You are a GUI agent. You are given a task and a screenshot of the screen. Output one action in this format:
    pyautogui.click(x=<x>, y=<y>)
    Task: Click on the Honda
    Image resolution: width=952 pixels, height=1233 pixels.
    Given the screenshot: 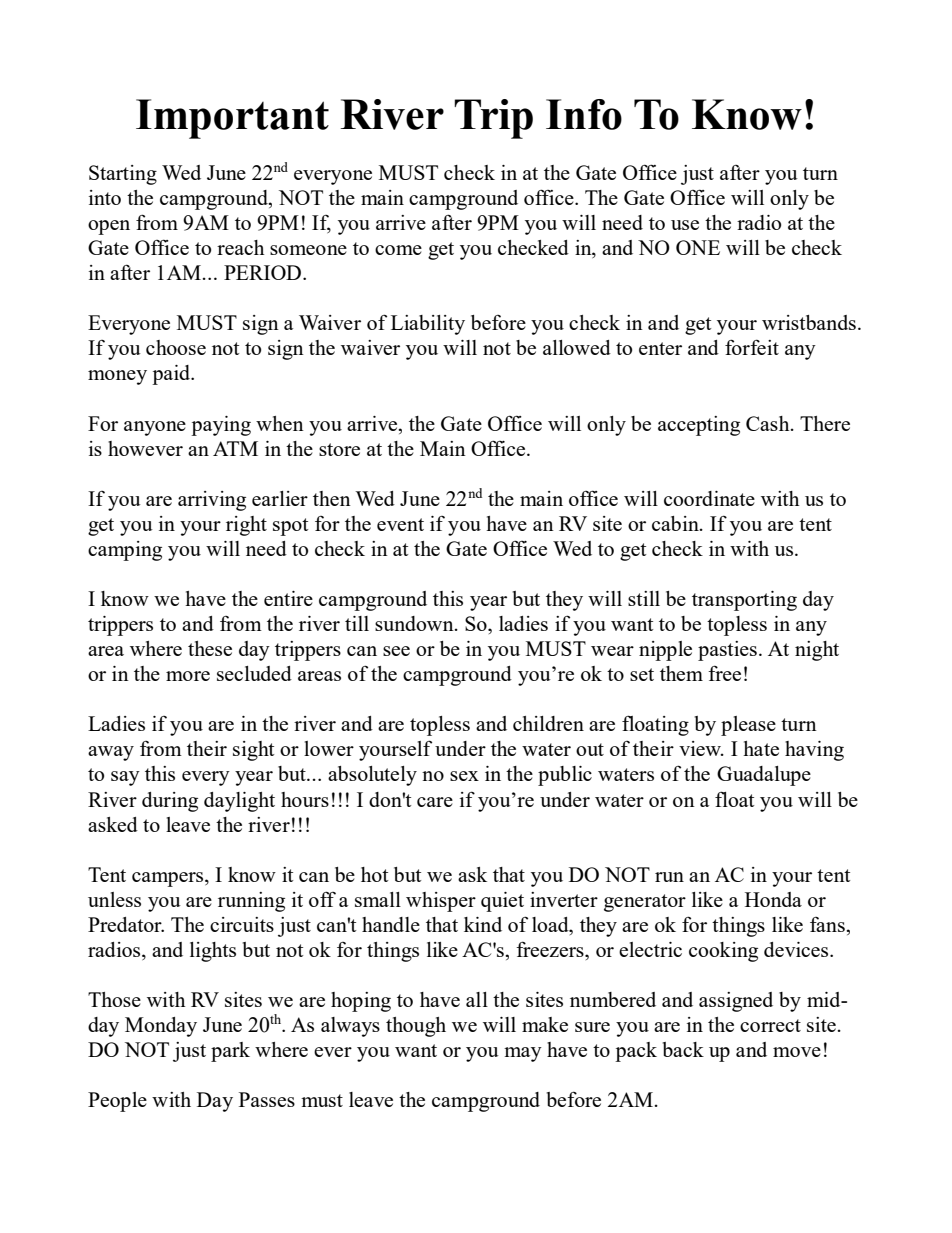 What is the action you would take?
    pyautogui.click(x=773, y=899)
